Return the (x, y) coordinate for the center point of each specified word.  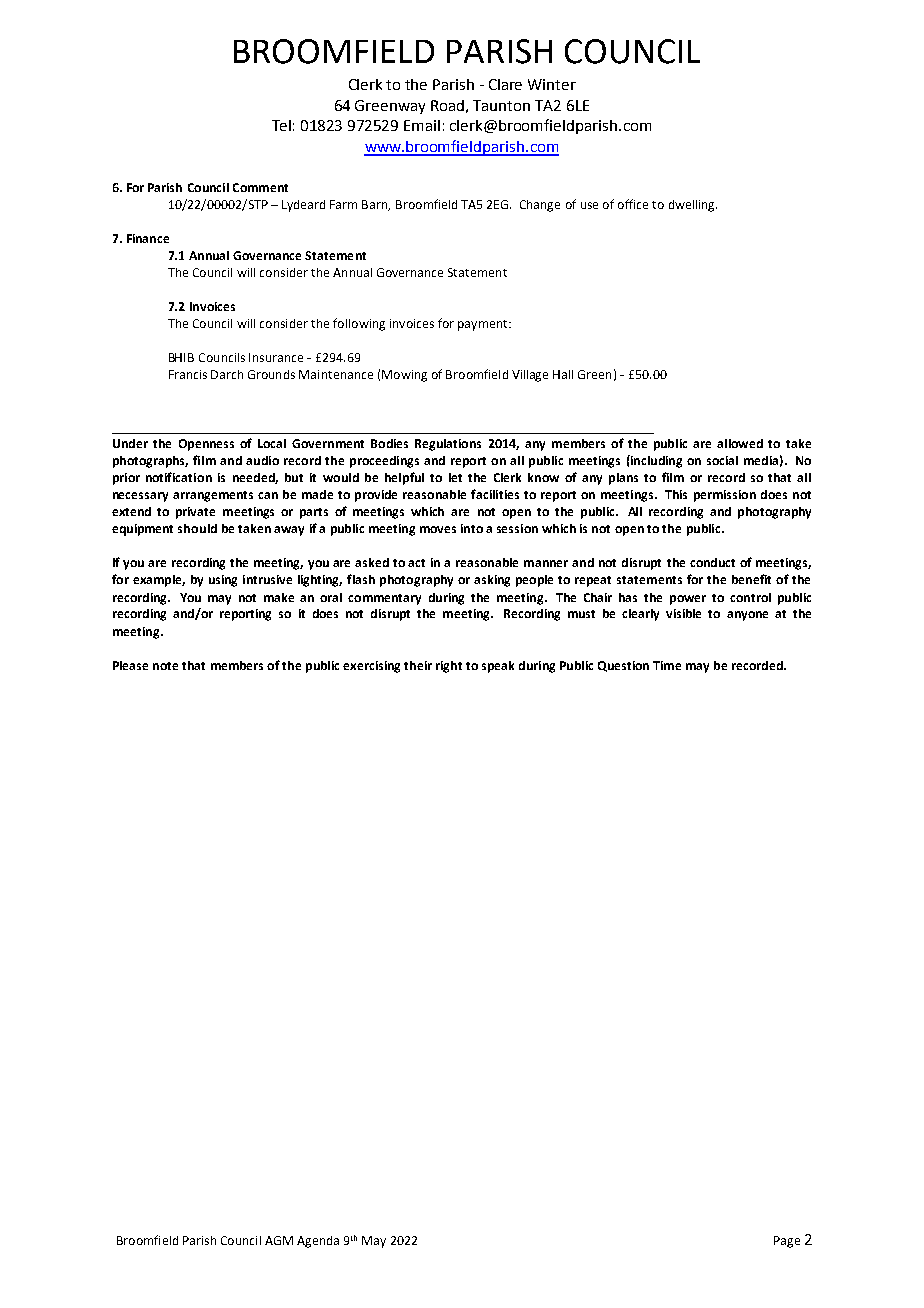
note (165, 666)
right (449, 667)
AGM (279, 1240)
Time (667, 665)
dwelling (693, 206)
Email (422, 125)
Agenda (318, 1242)
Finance (148, 238)
